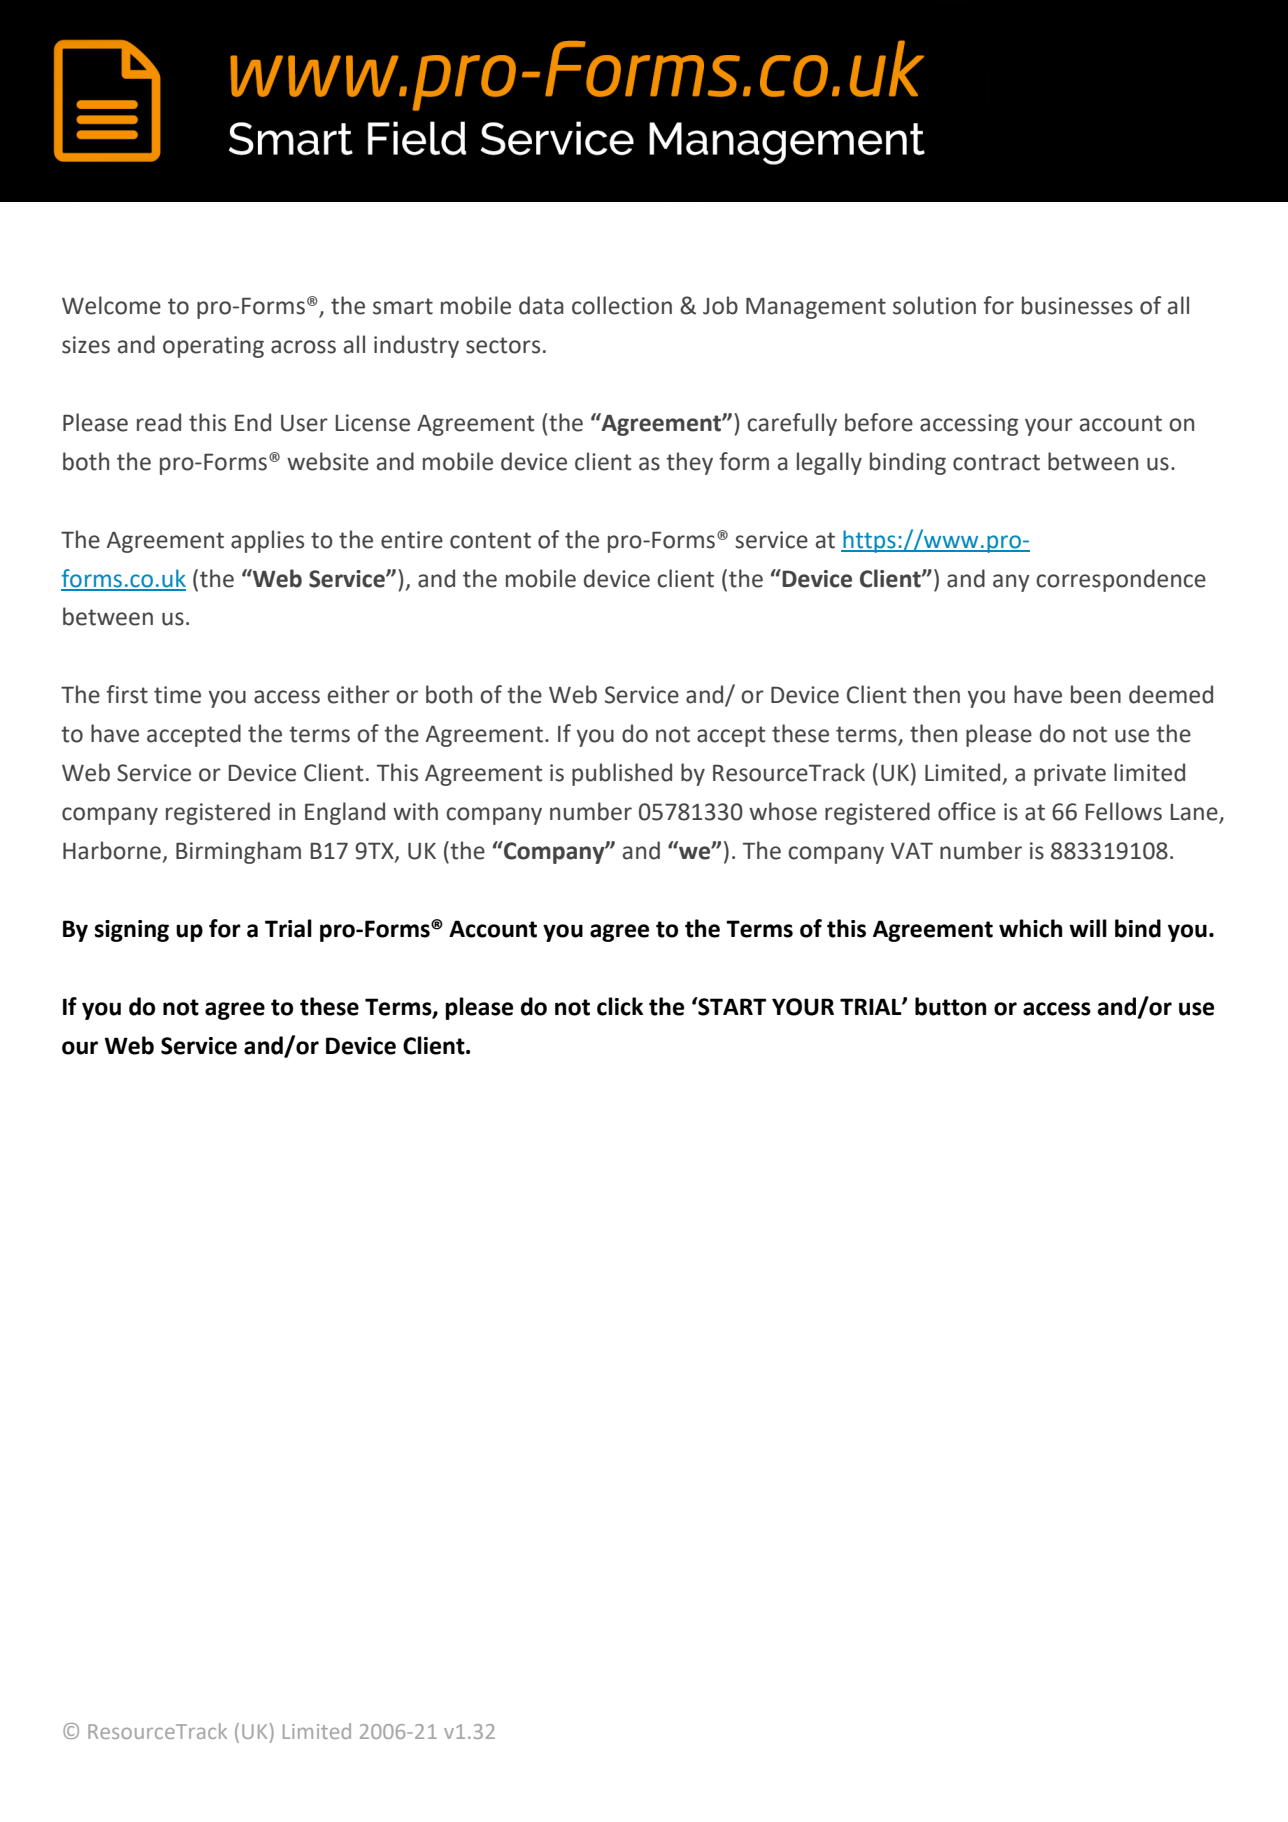 This document has width=1288, height=1822. What do you see at coordinates (213, 347) in the document?
I see `operating` at bounding box center [213, 347].
